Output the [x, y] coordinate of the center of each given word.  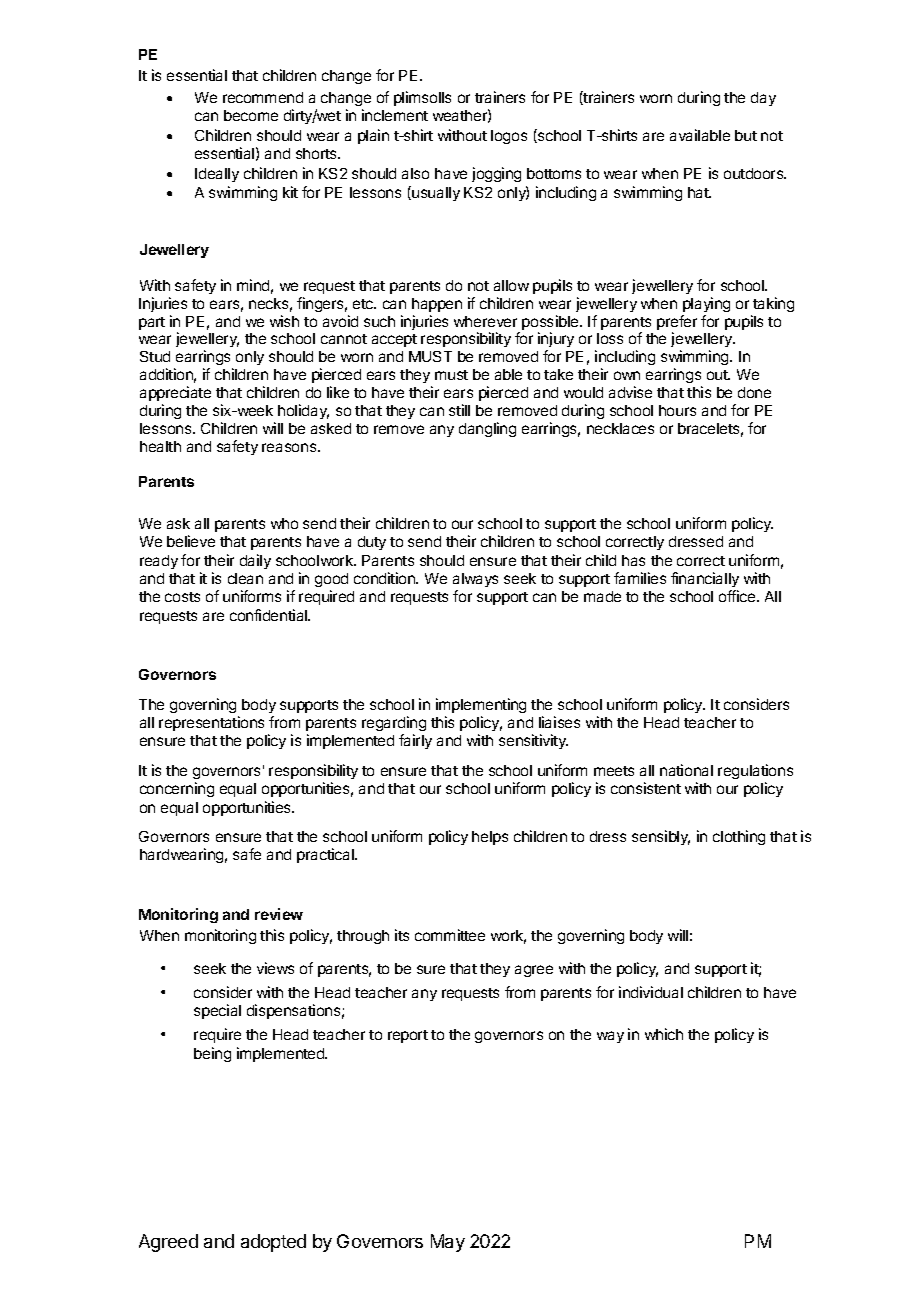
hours [677, 410]
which [664, 1034]
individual [651, 992]
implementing [481, 705]
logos [509, 137]
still [459, 410]
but [746, 135]
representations [211, 723]
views [275, 968]
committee [450, 935]
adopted [273, 1243]
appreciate [175, 393]
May [448, 1243]
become [251, 115]
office [738, 596]
